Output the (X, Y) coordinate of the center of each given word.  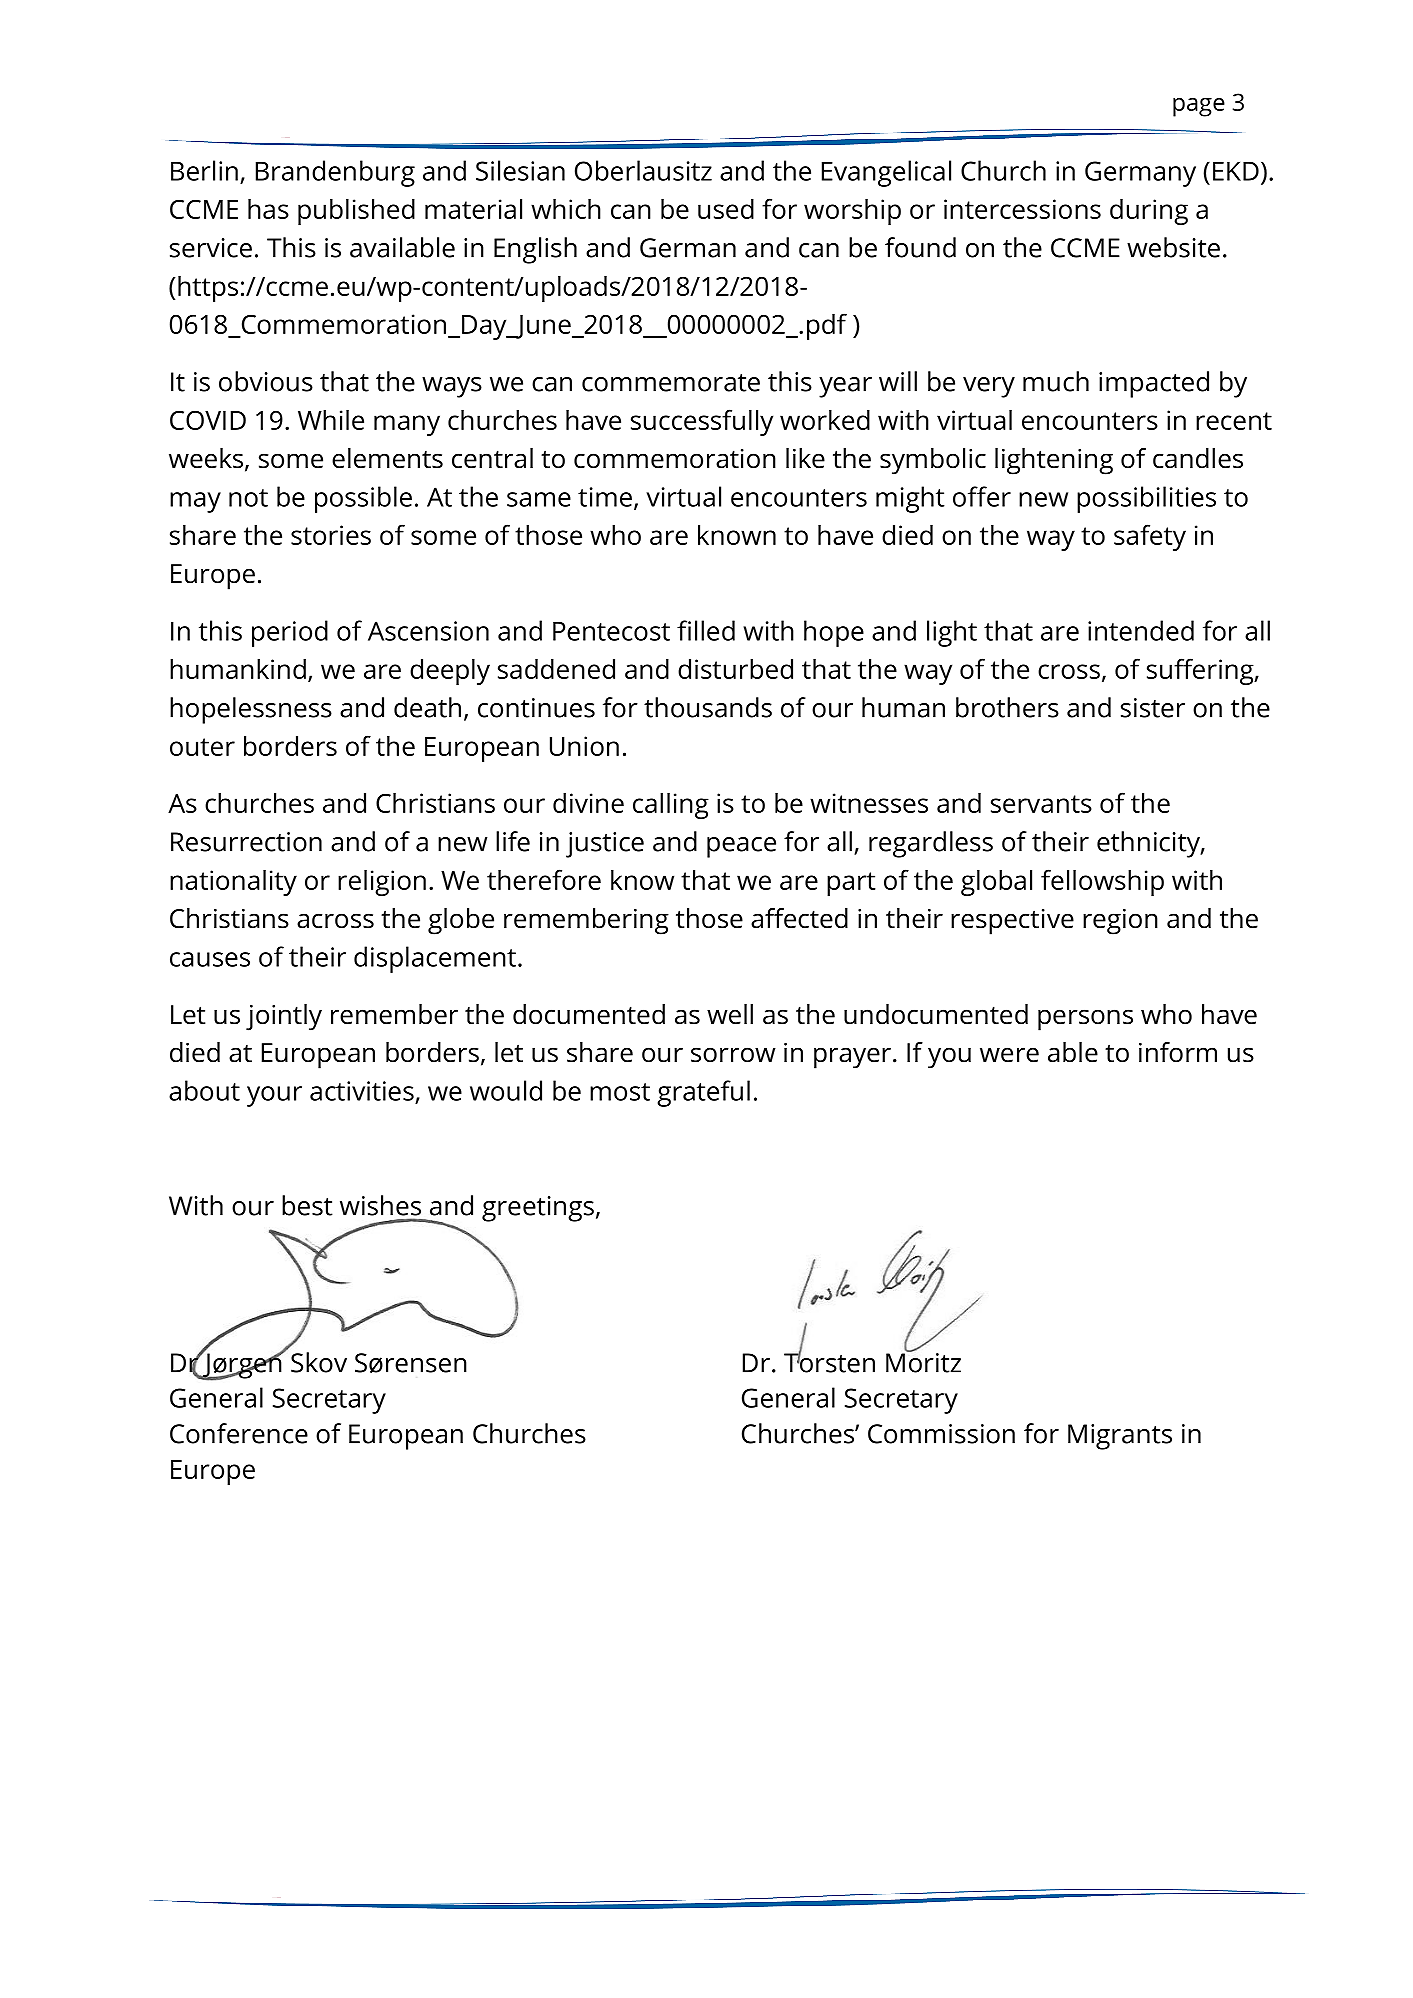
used (726, 209)
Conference (239, 1433)
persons (1085, 1020)
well (730, 1014)
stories (331, 535)
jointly (284, 1017)
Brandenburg (335, 173)
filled (706, 630)
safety (1150, 537)
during (1149, 212)
